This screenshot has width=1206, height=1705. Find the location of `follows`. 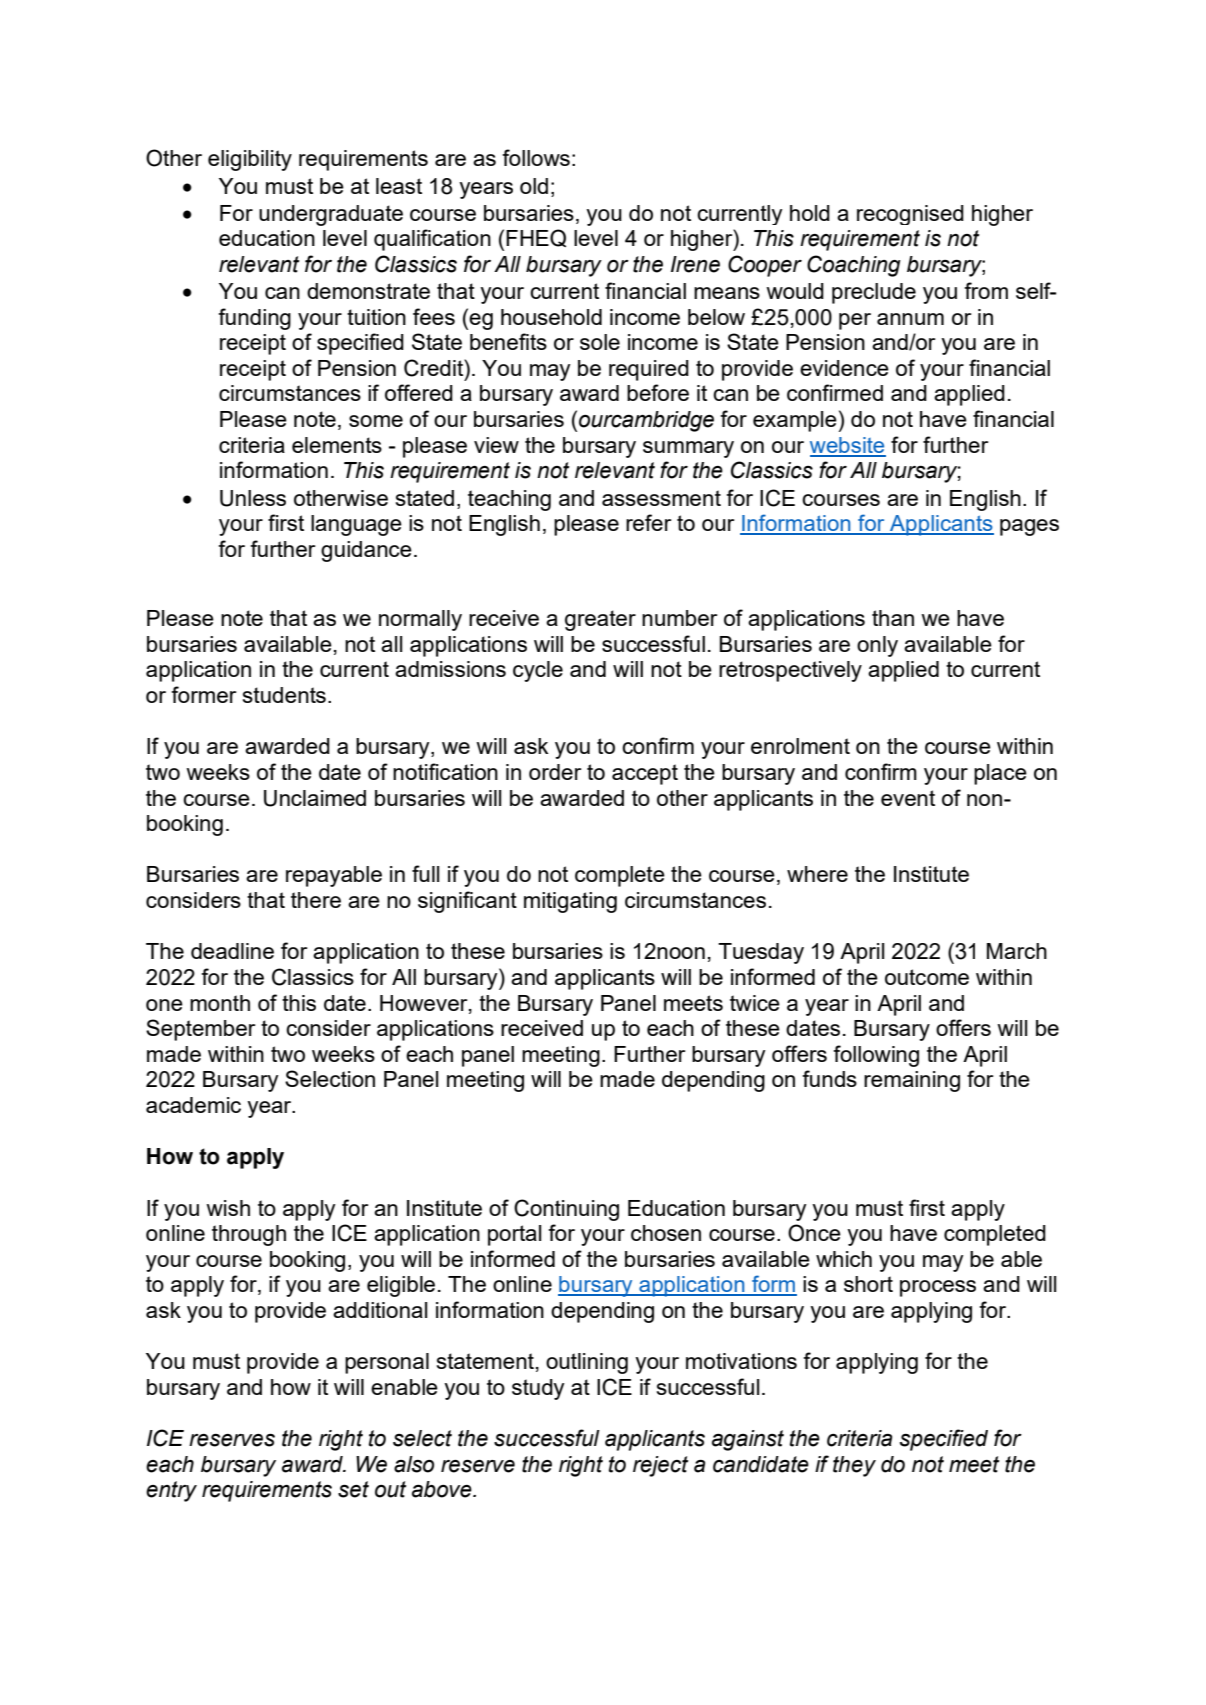

follows is located at coordinates (536, 157).
